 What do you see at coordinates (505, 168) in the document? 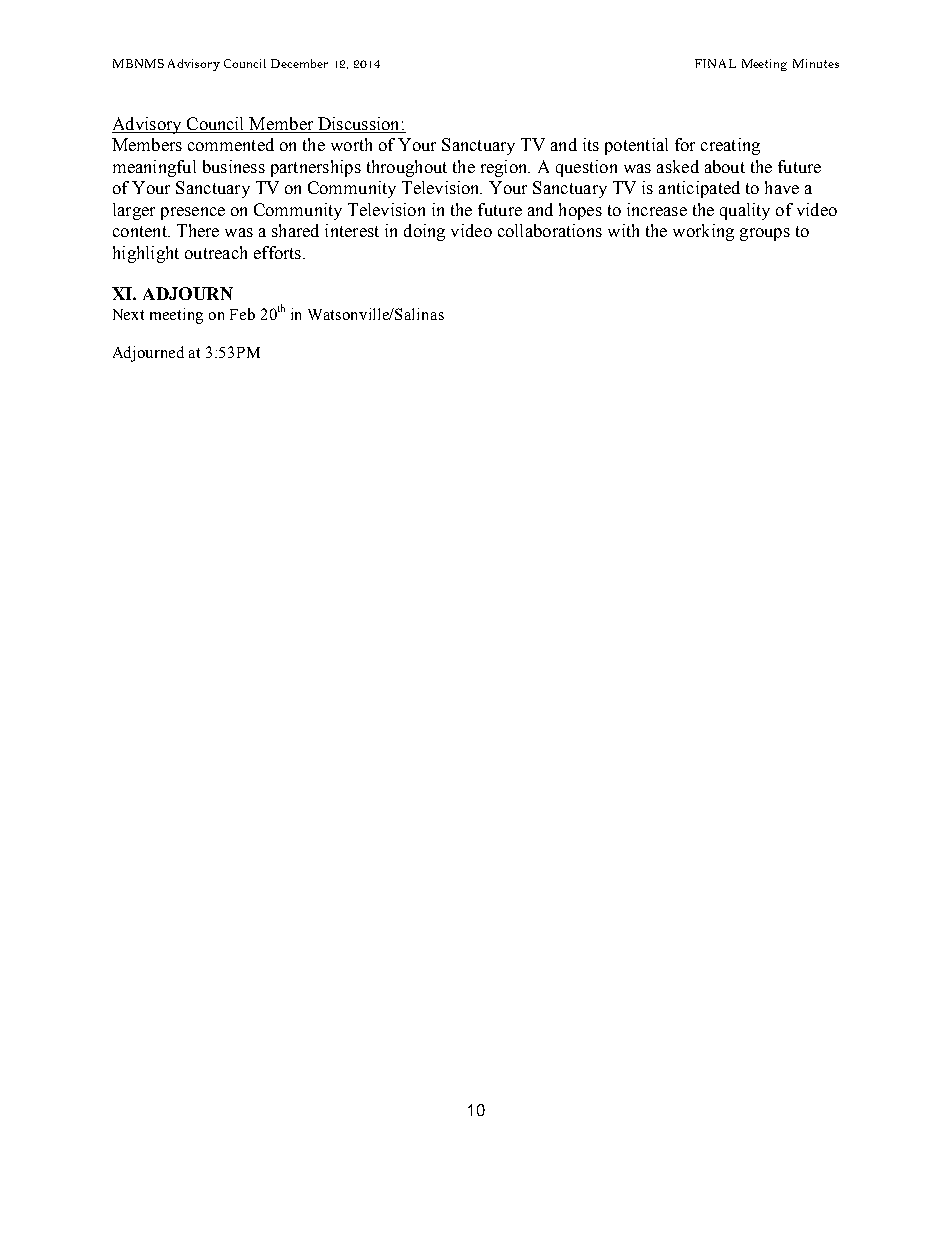
I see `region` at bounding box center [505, 168].
